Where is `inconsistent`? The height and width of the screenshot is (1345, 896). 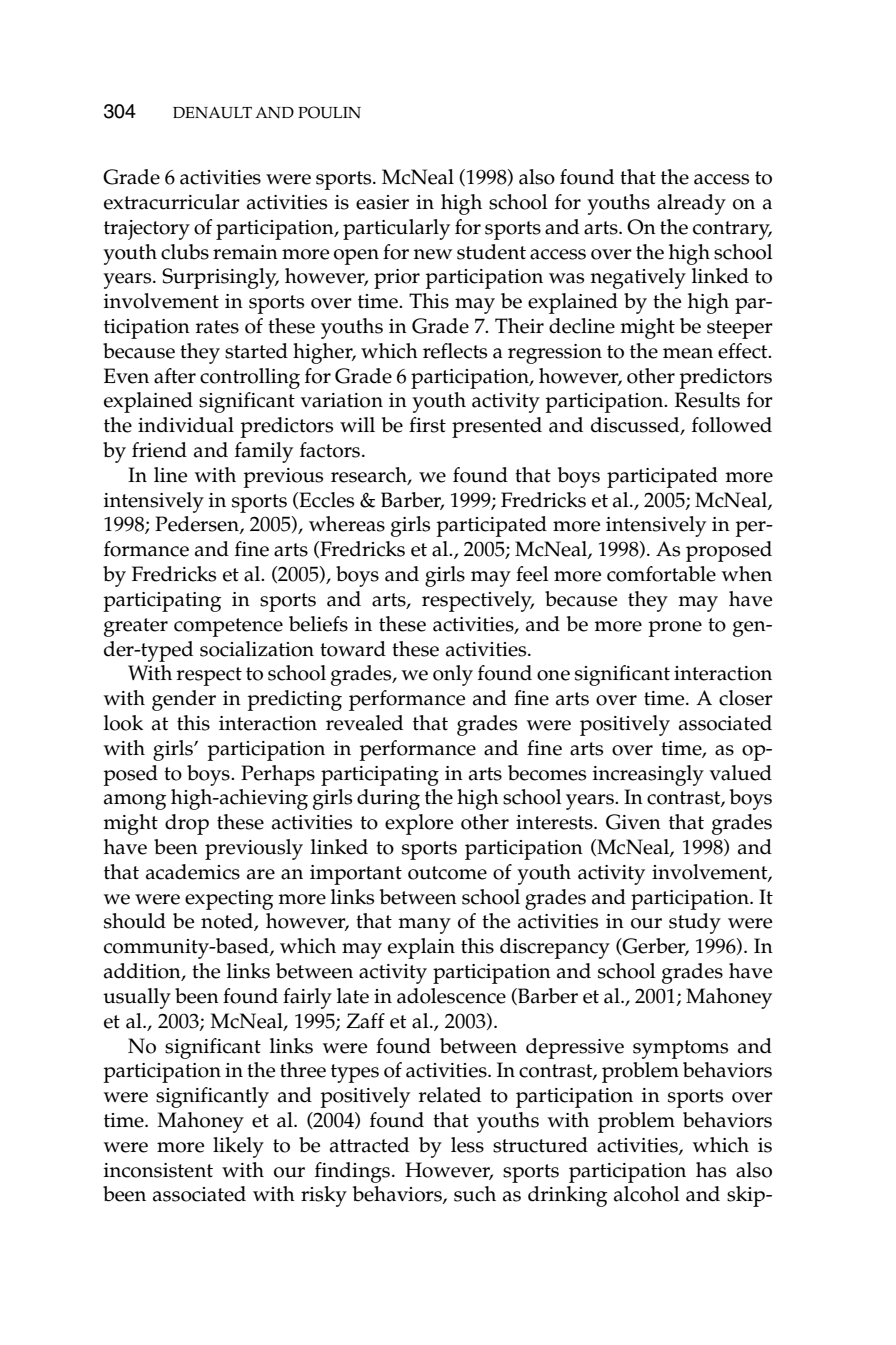 inconsistent is located at coordinates (158, 1170).
